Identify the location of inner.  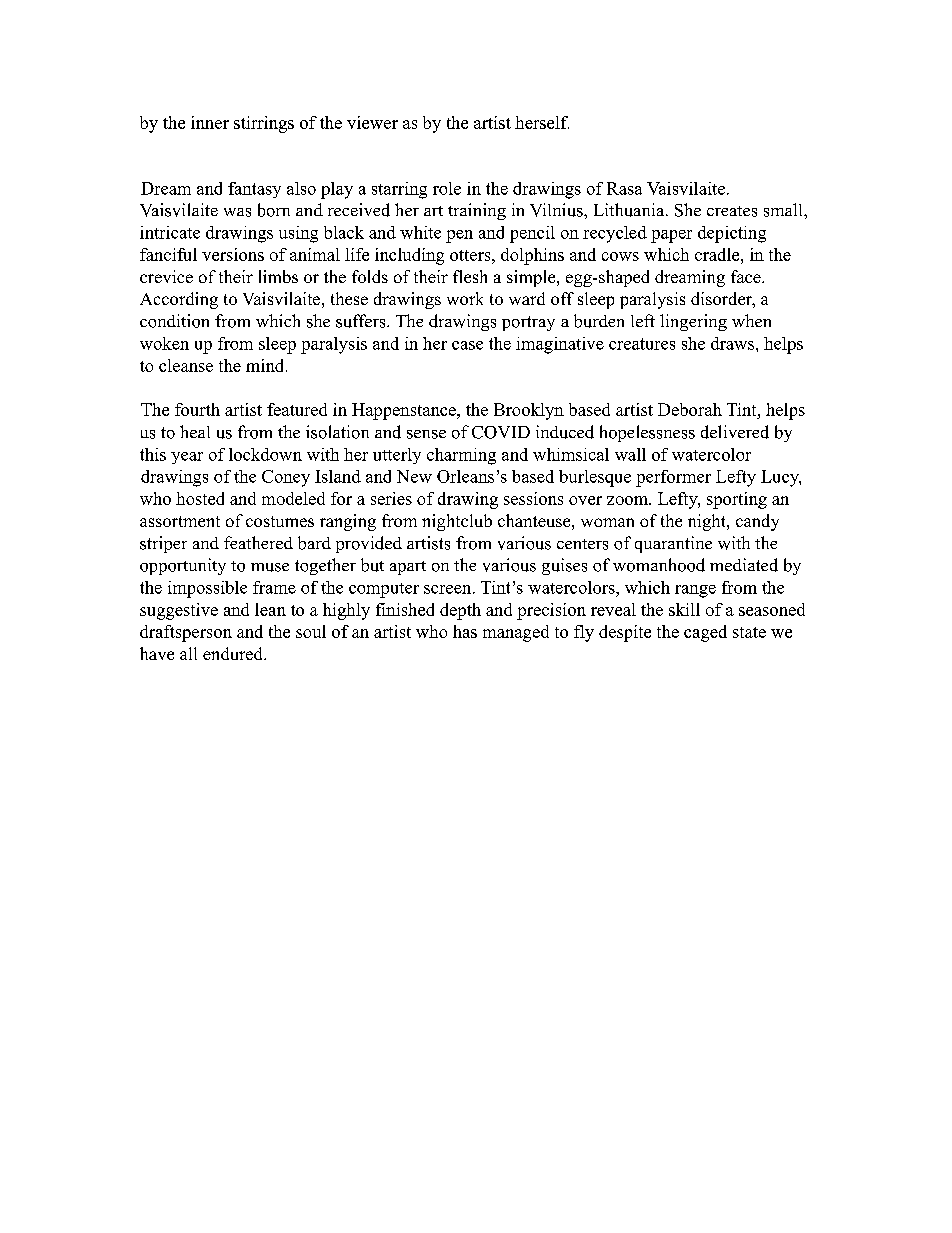
(210, 122).
